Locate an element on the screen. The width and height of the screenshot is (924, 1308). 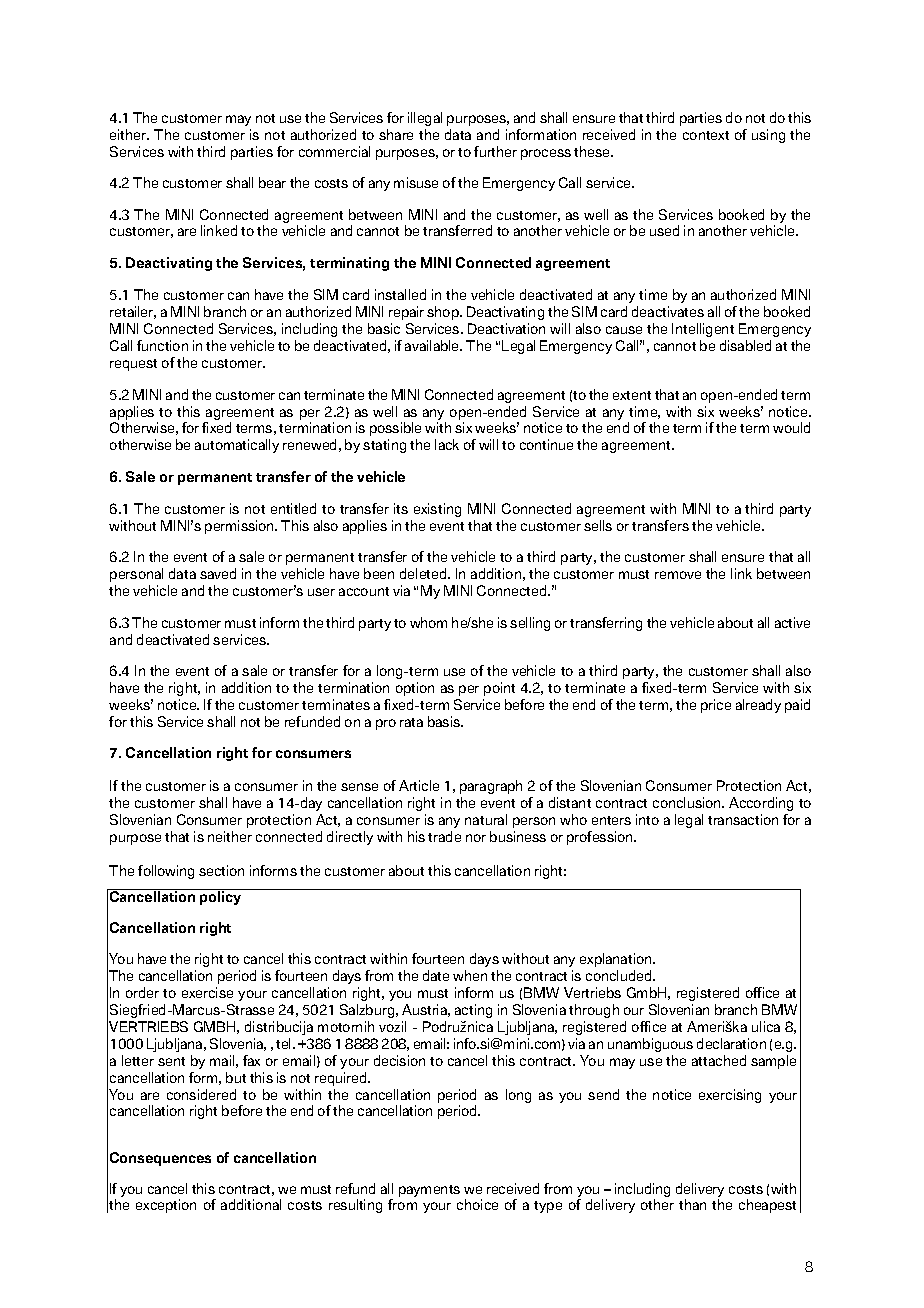
bear is located at coordinates (272, 182).
